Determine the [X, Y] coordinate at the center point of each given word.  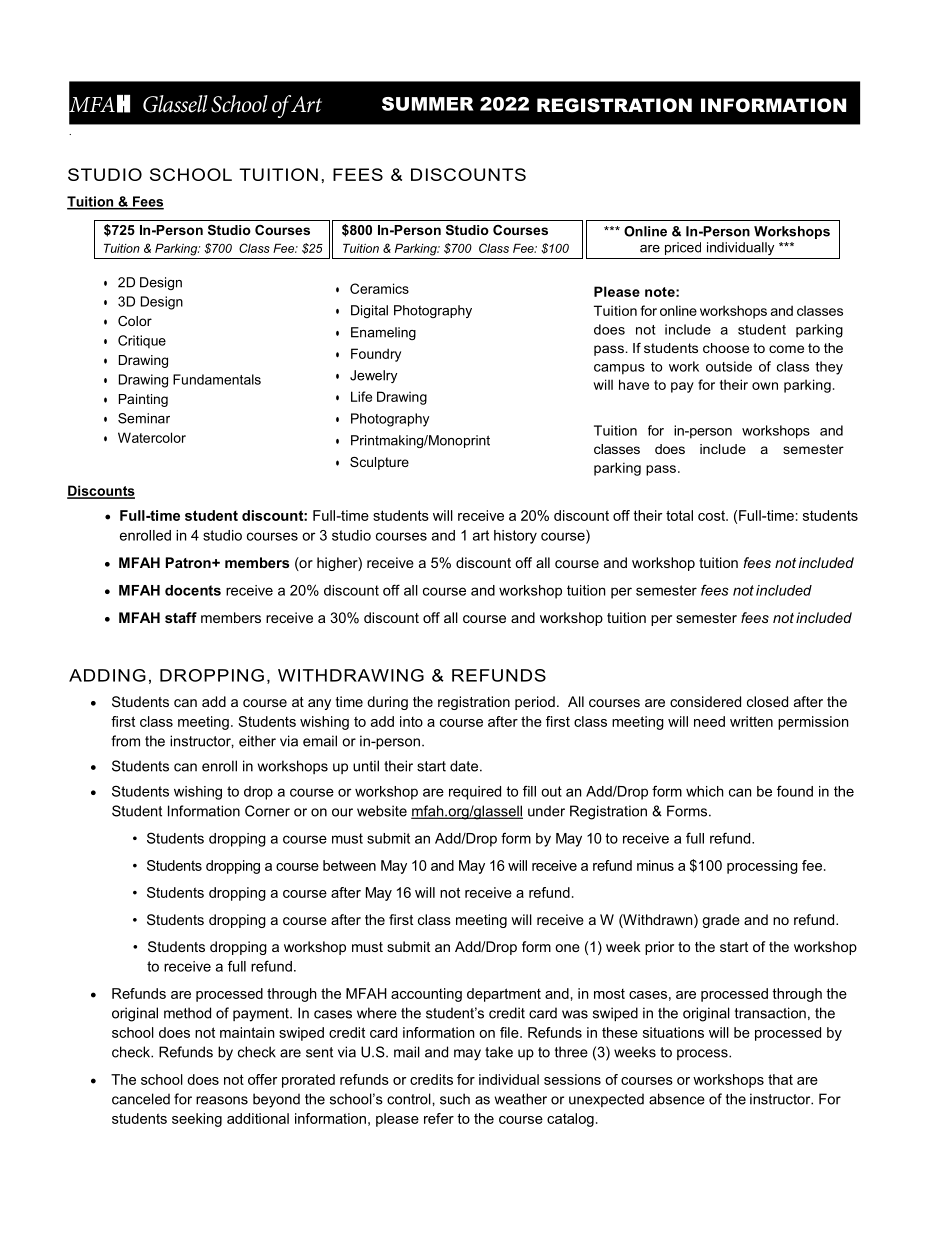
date [464, 766]
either [257, 741]
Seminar [144, 418]
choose [726, 348]
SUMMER [428, 104]
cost [712, 515]
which [705, 791]
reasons [222, 1100]
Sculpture [379, 463]
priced [683, 248]
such [455, 1099]
